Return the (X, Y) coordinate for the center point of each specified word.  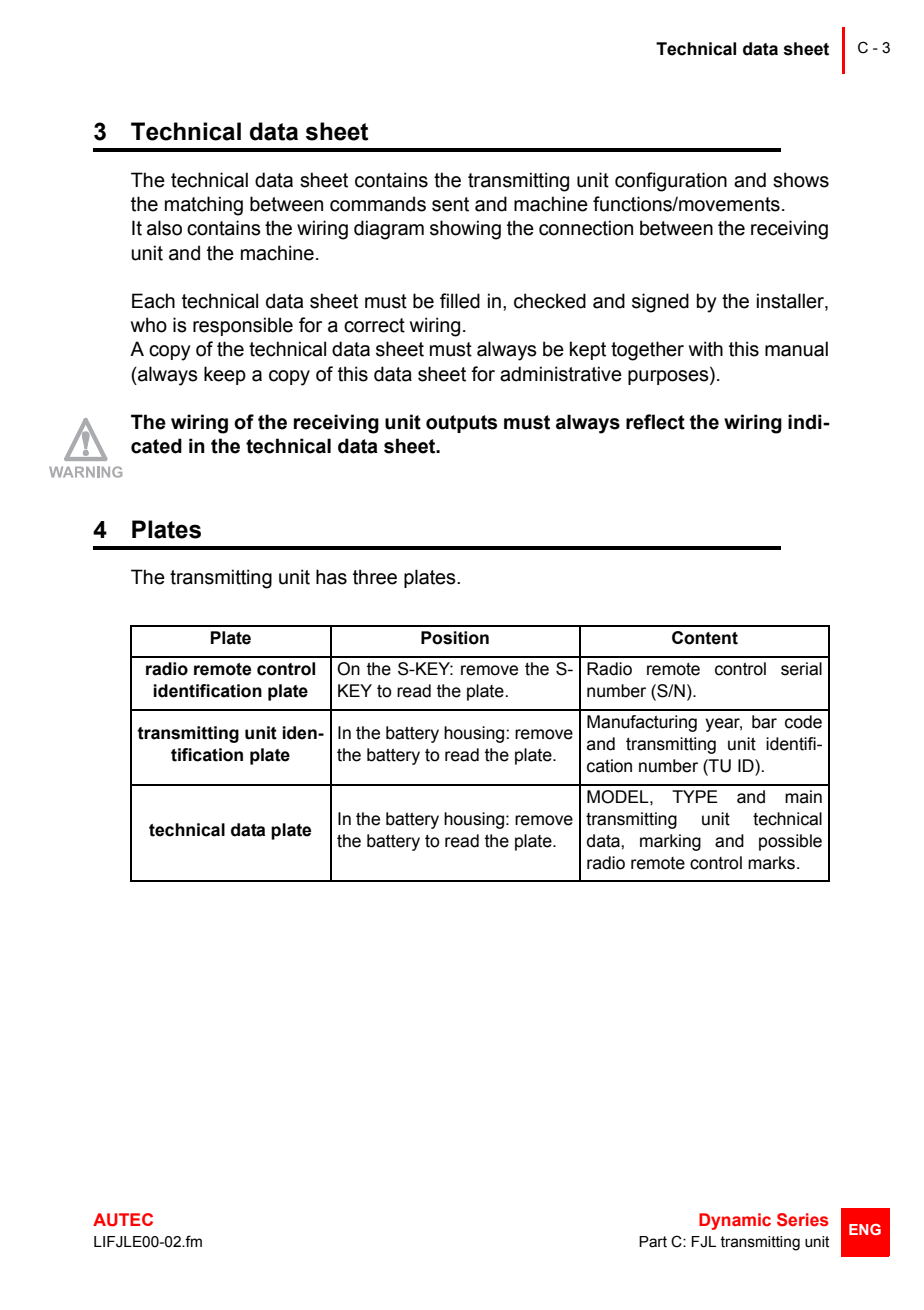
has (331, 577)
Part (653, 1242)
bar (764, 722)
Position (455, 638)
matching (204, 206)
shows (801, 180)
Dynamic (735, 1221)
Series (803, 1220)
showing (465, 230)
